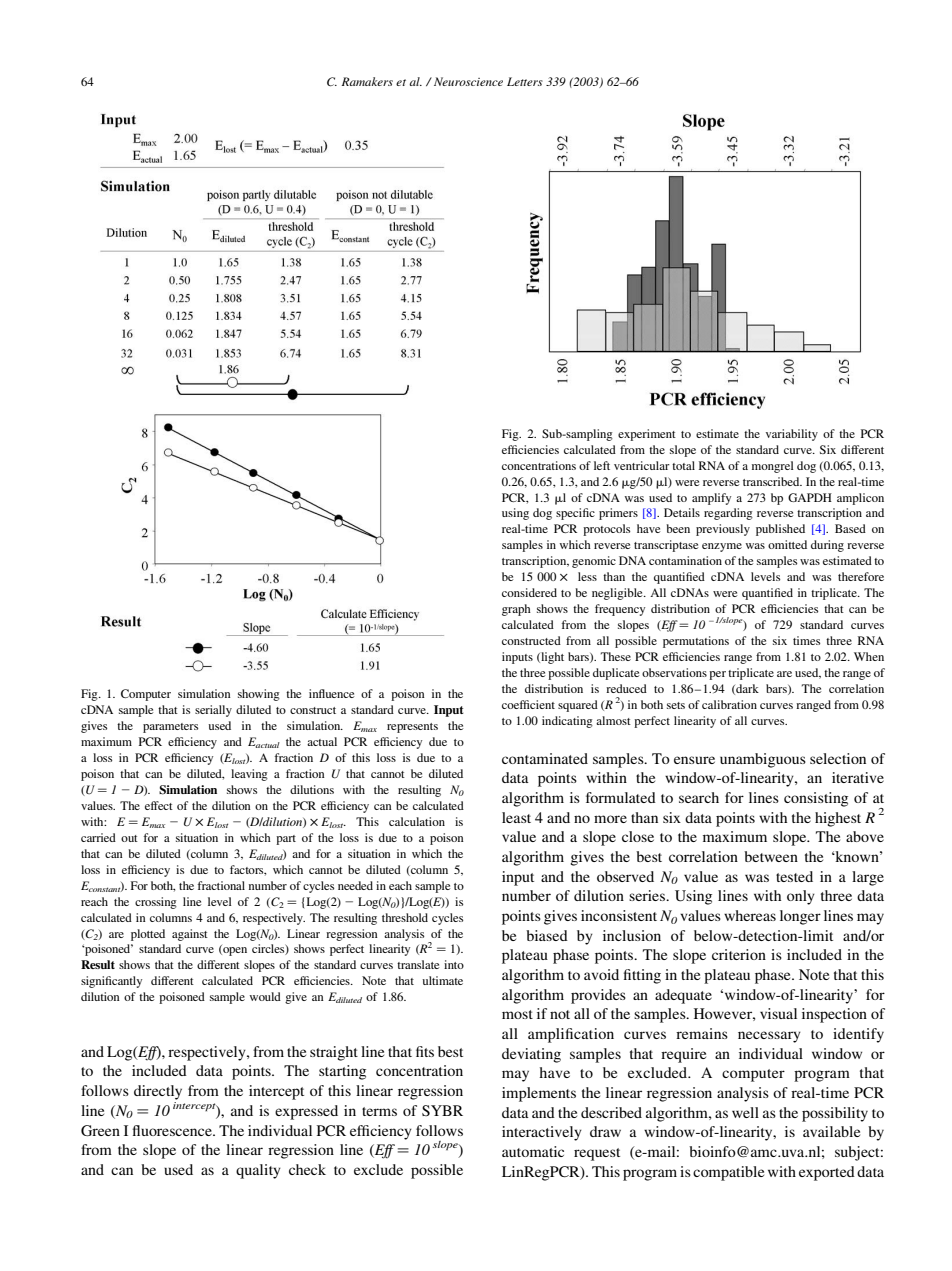 Image resolution: width=952 pixels, height=1271 pixels. Describe the element at coordinates (516, 610) in the screenshot. I see `graph` at that location.
